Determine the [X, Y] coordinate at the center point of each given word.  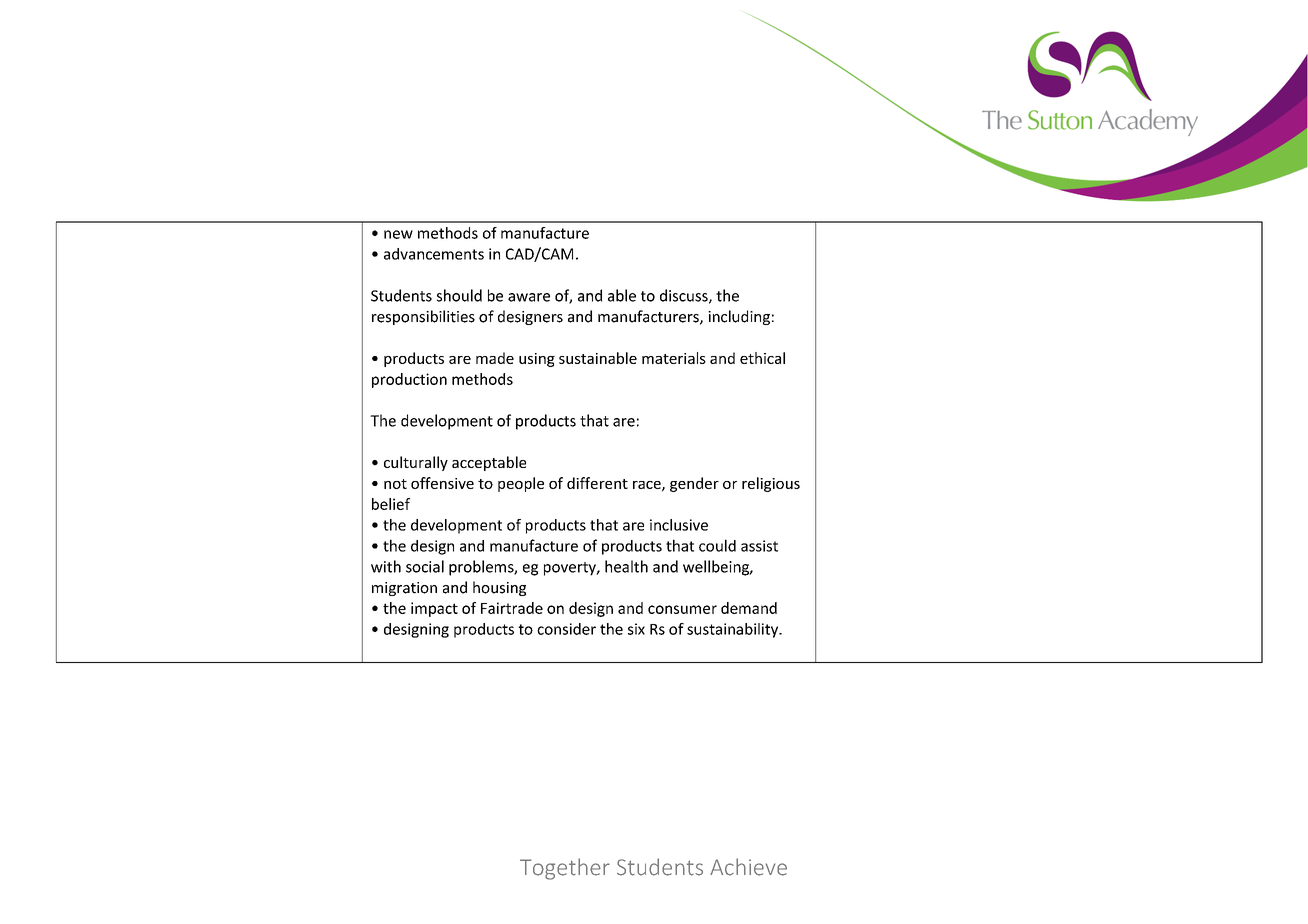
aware [529, 297]
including [739, 317]
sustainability [734, 630]
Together [565, 869]
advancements [434, 254]
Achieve [748, 867]
